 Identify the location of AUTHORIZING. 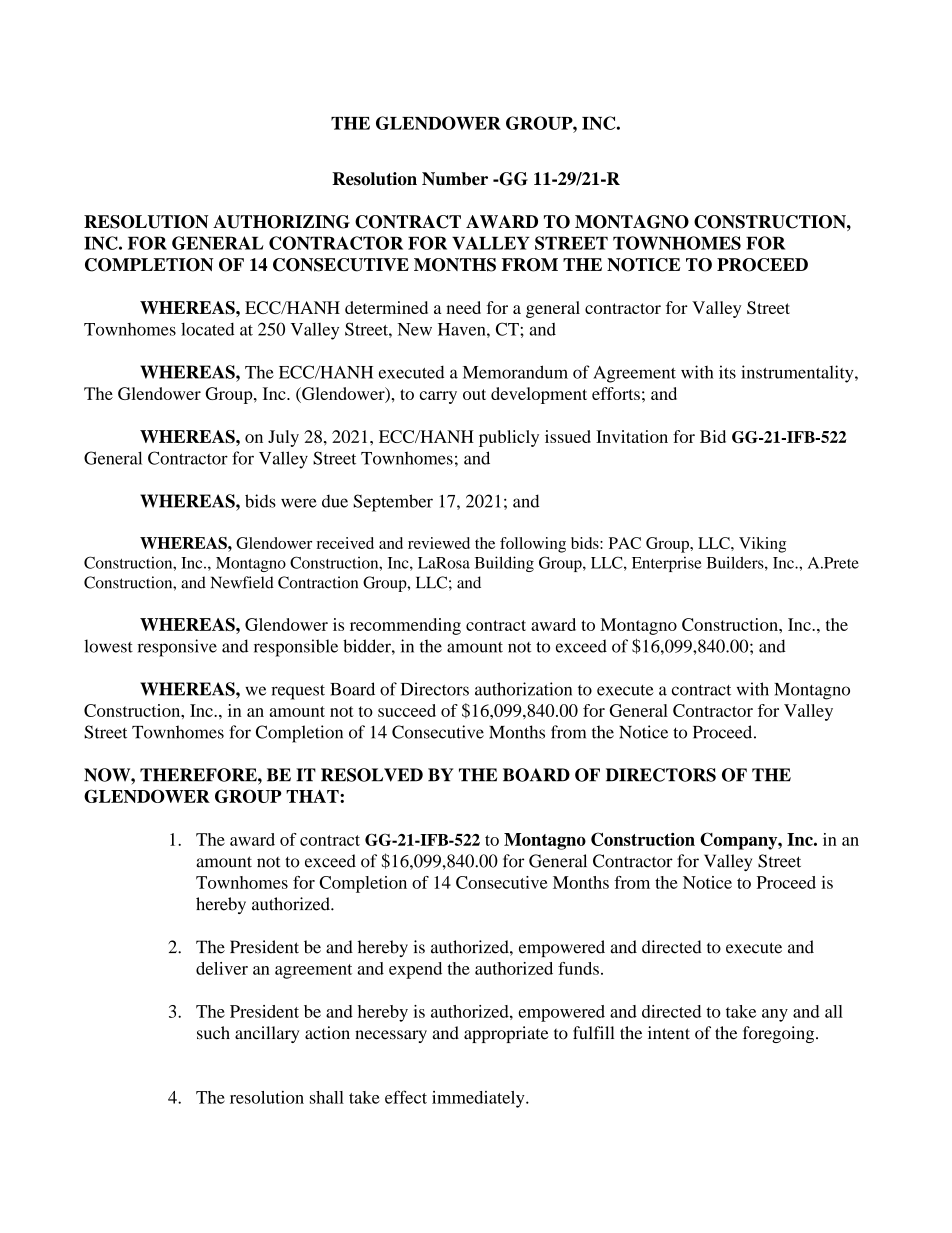
(281, 222).
